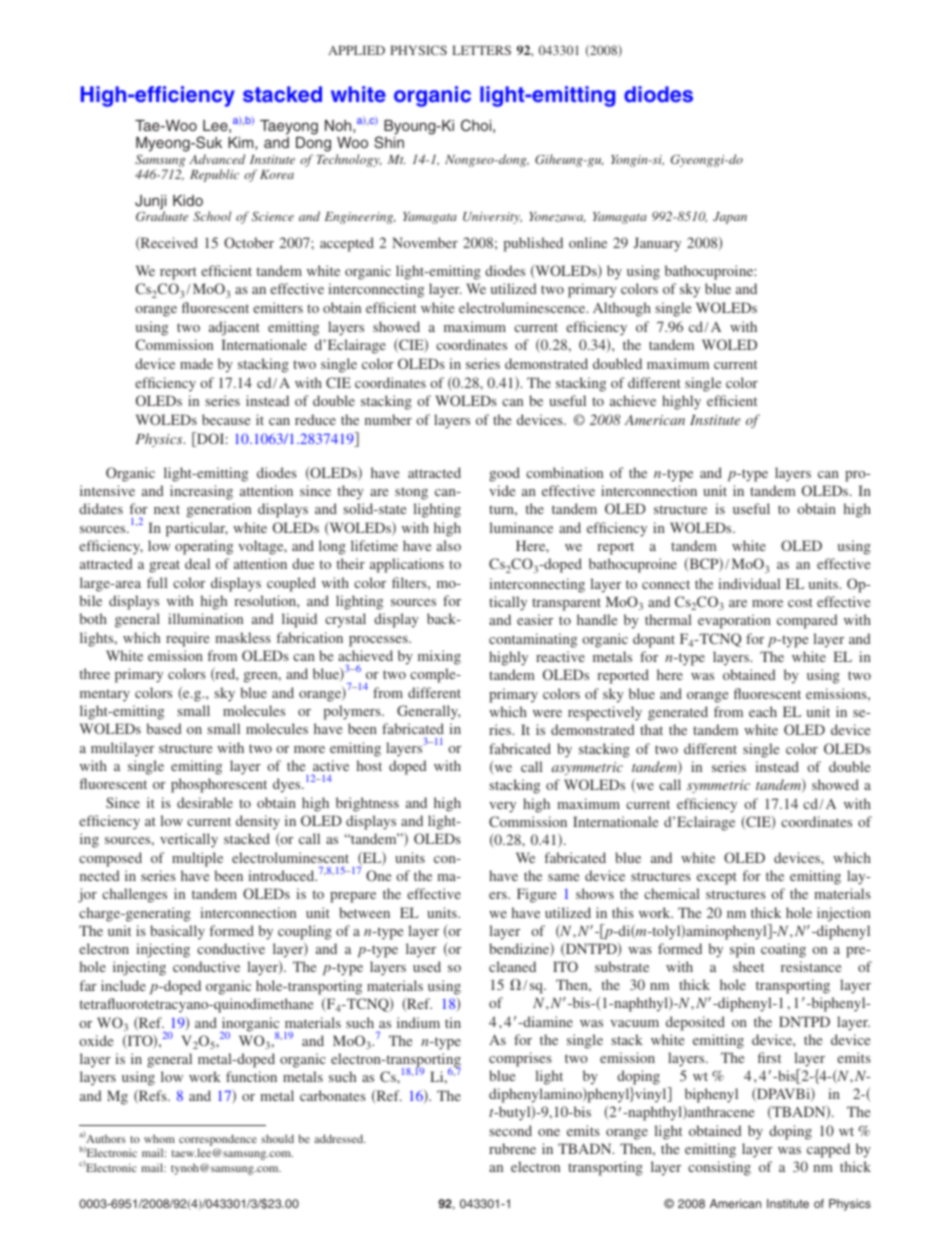 Image resolution: width=952 pixels, height=1233 pixels. Describe the element at coordinates (535, 619) in the document. I see `easier` at that location.
